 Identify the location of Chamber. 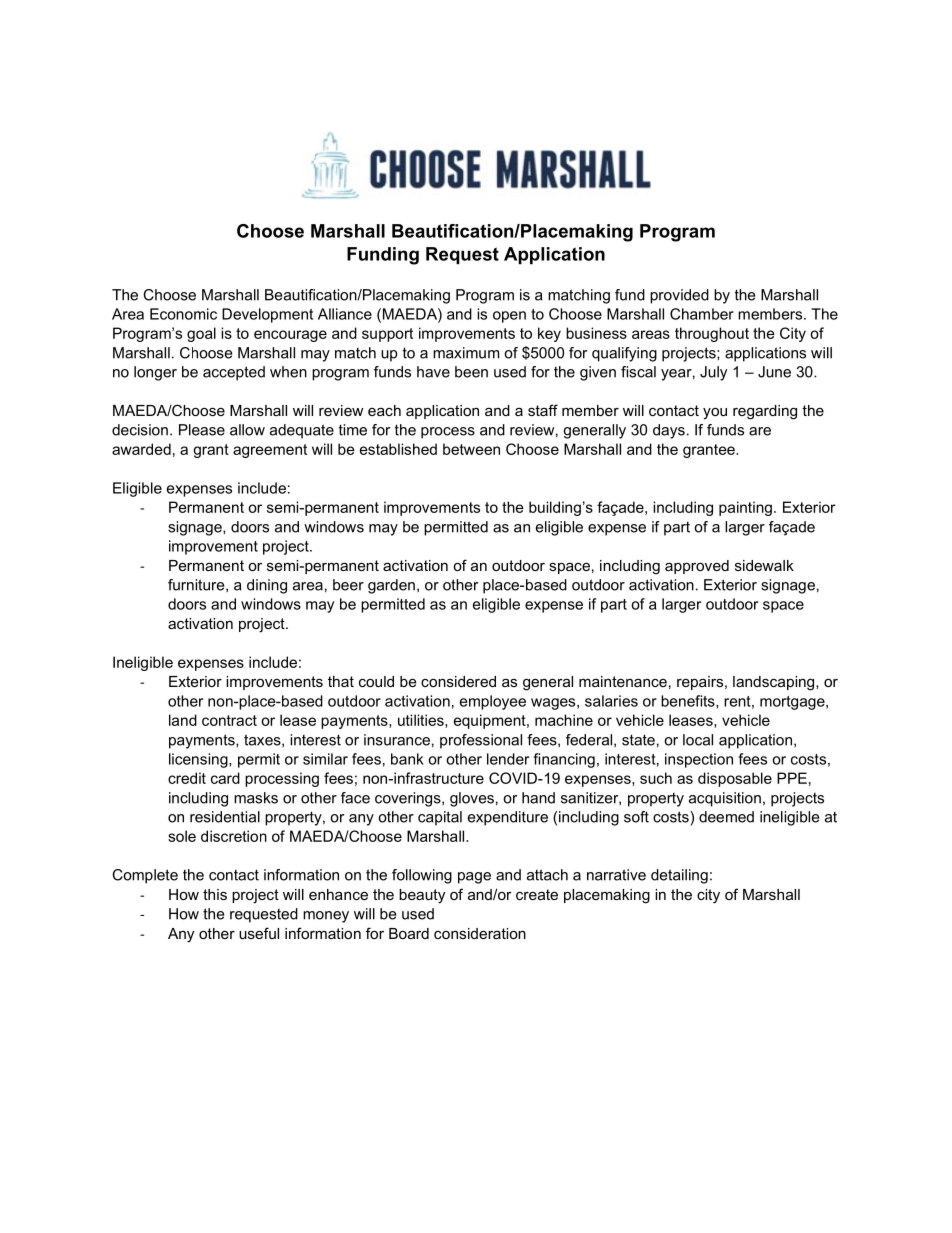
(702, 314).
